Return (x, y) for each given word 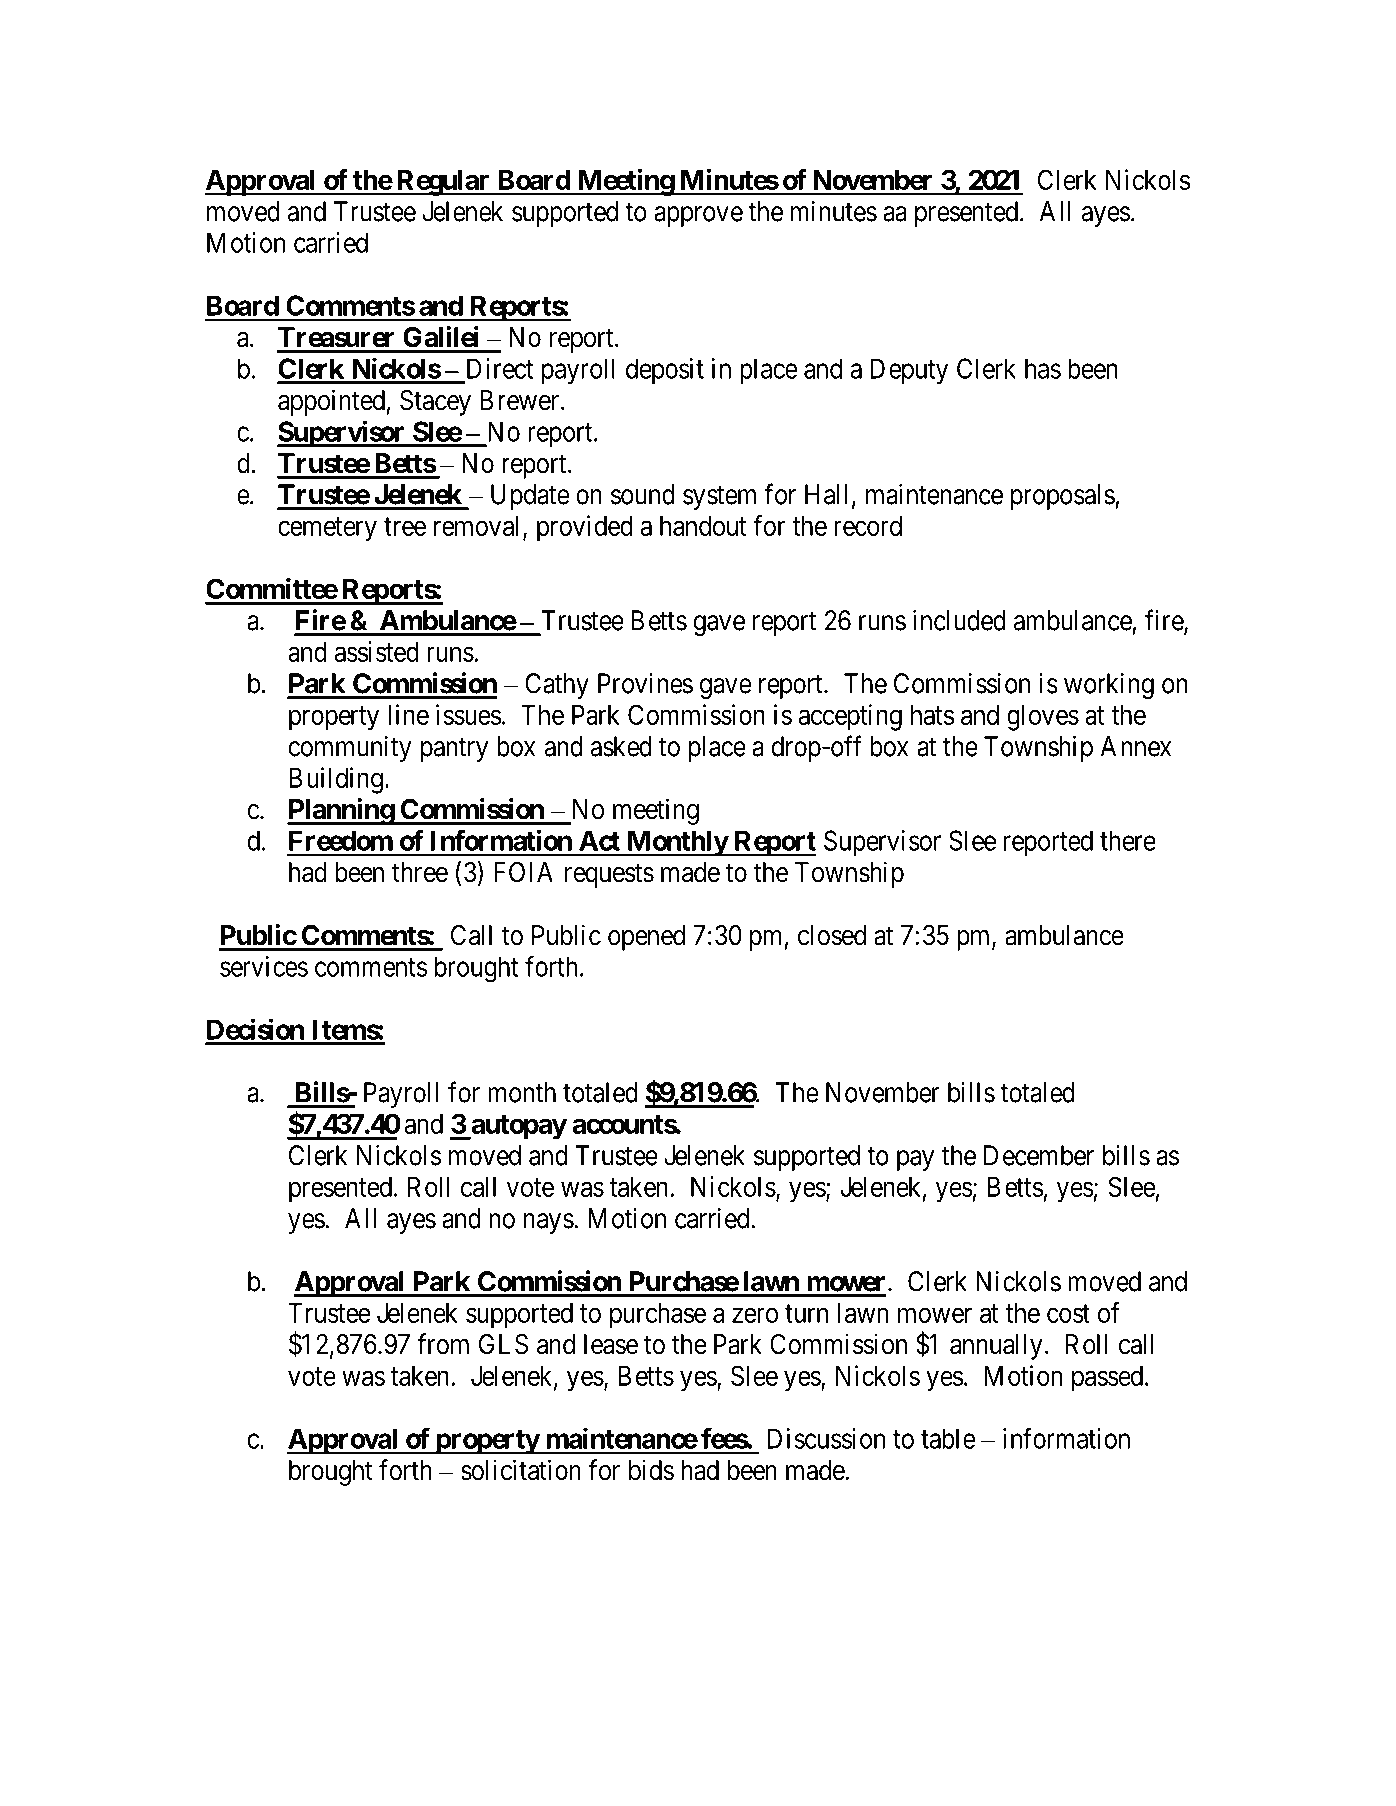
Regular (443, 183)
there (1128, 840)
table (948, 1438)
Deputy (909, 371)
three (420, 872)
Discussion (826, 1438)
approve (698, 216)
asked (621, 746)
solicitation (521, 1470)
